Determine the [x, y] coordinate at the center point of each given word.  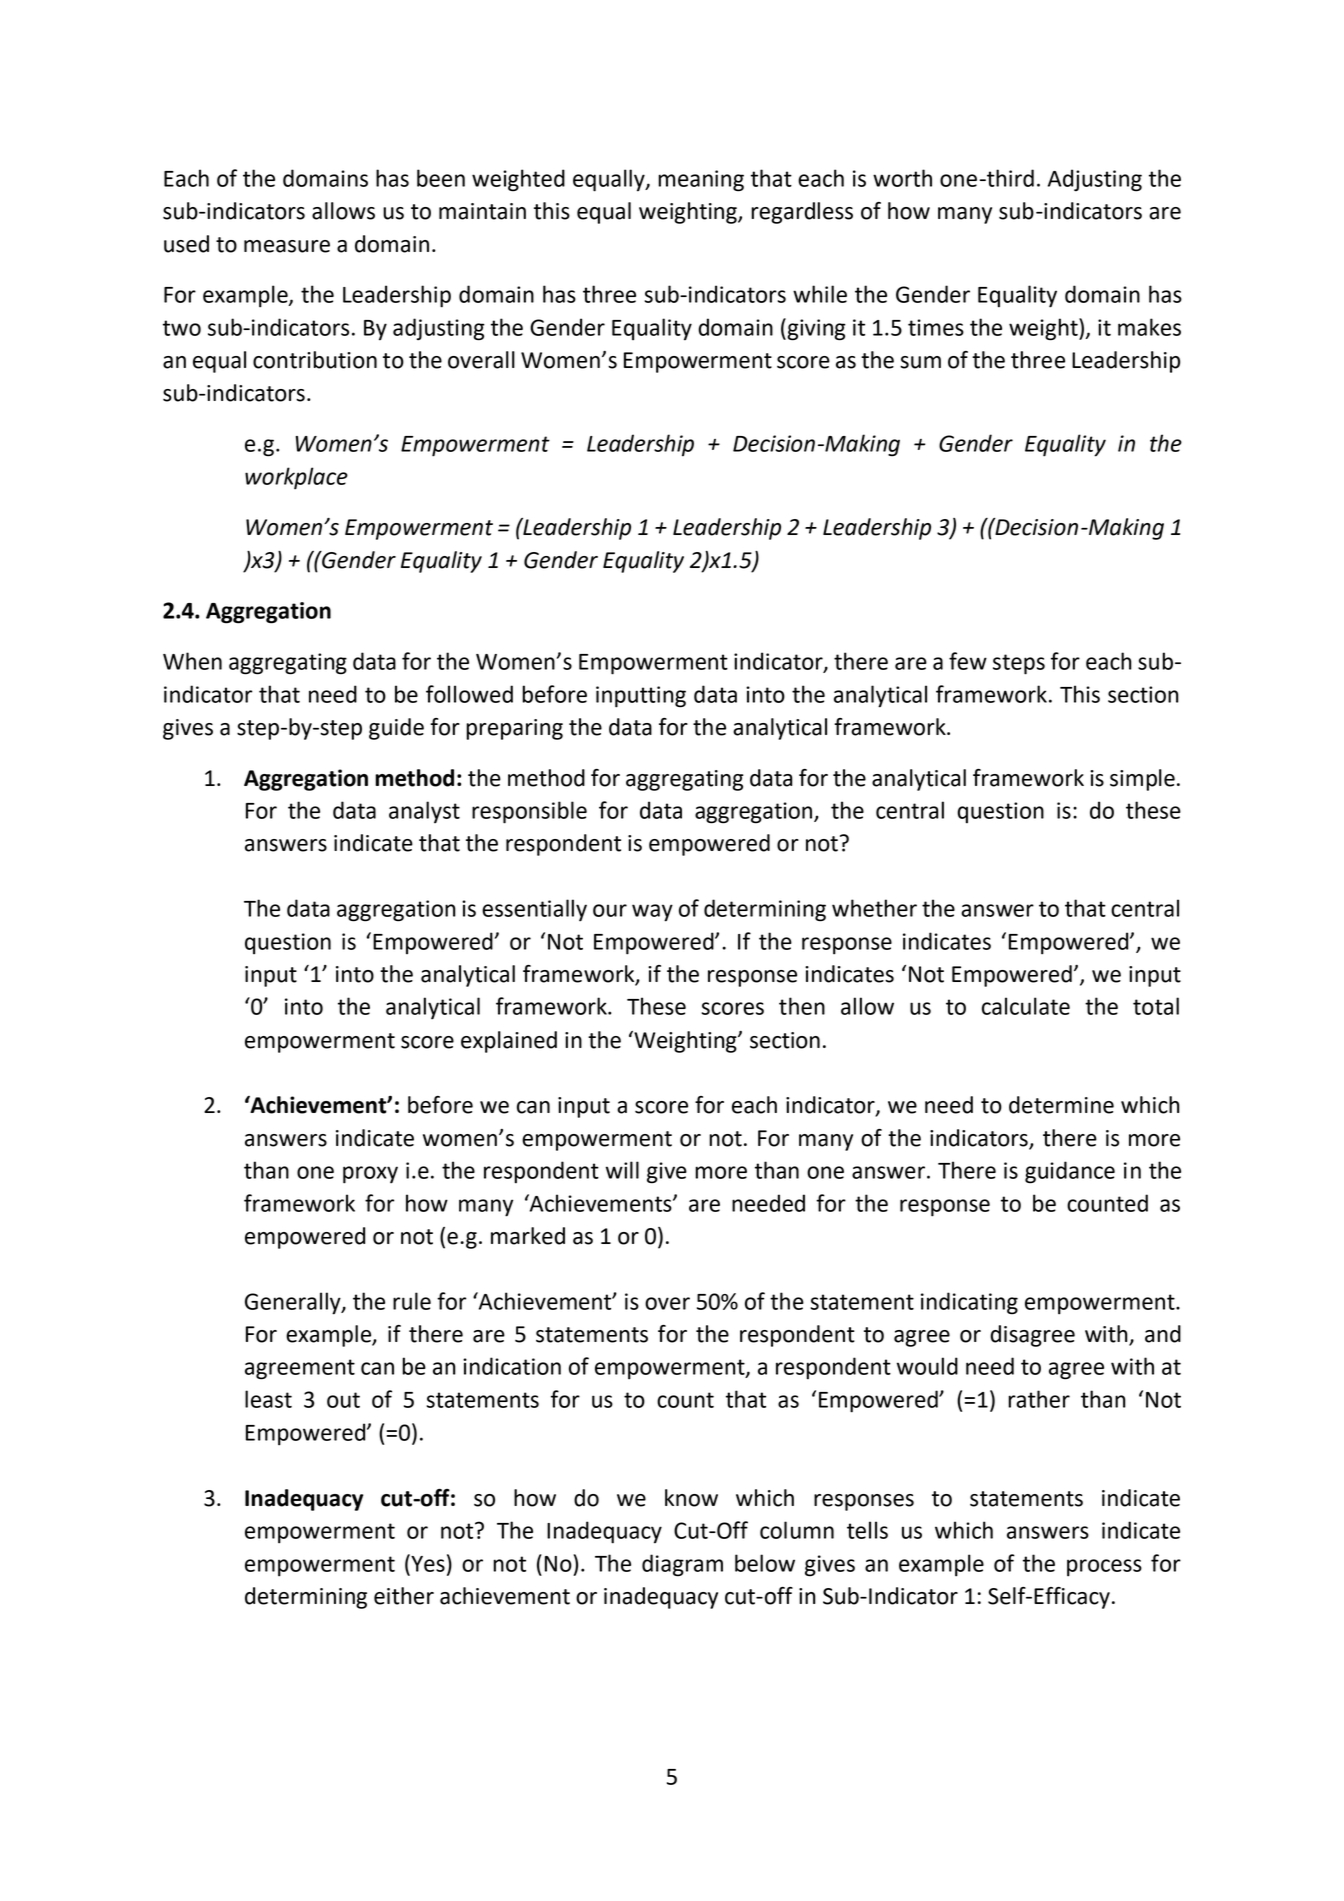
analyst [424, 812]
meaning [701, 181]
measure [287, 246]
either [404, 1596]
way [652, 913]
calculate [1026, 1006]
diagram [682, 1565]
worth [902, 178]
